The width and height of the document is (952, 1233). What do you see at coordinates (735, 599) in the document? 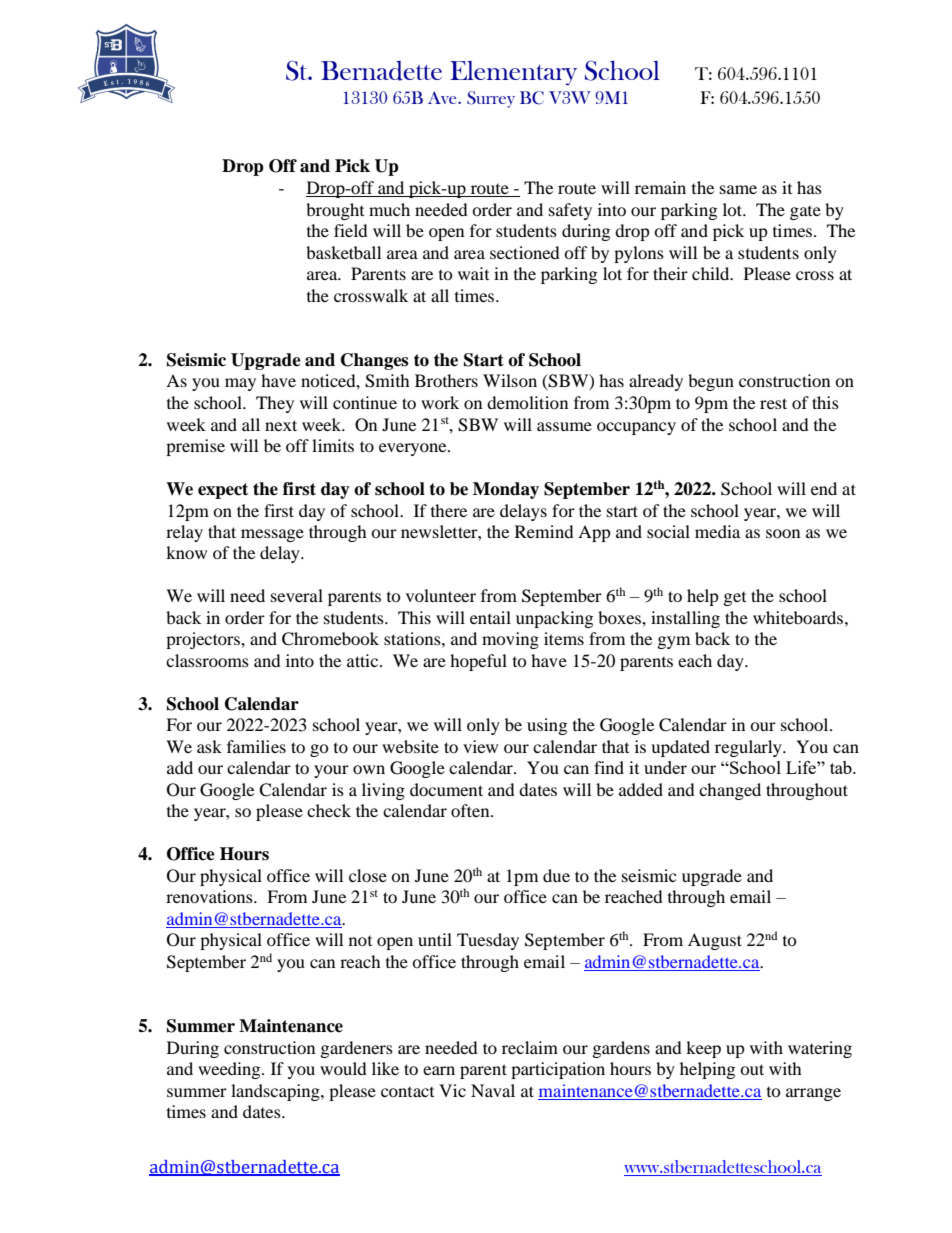
I see `get` at bounding box center [735, 599].
